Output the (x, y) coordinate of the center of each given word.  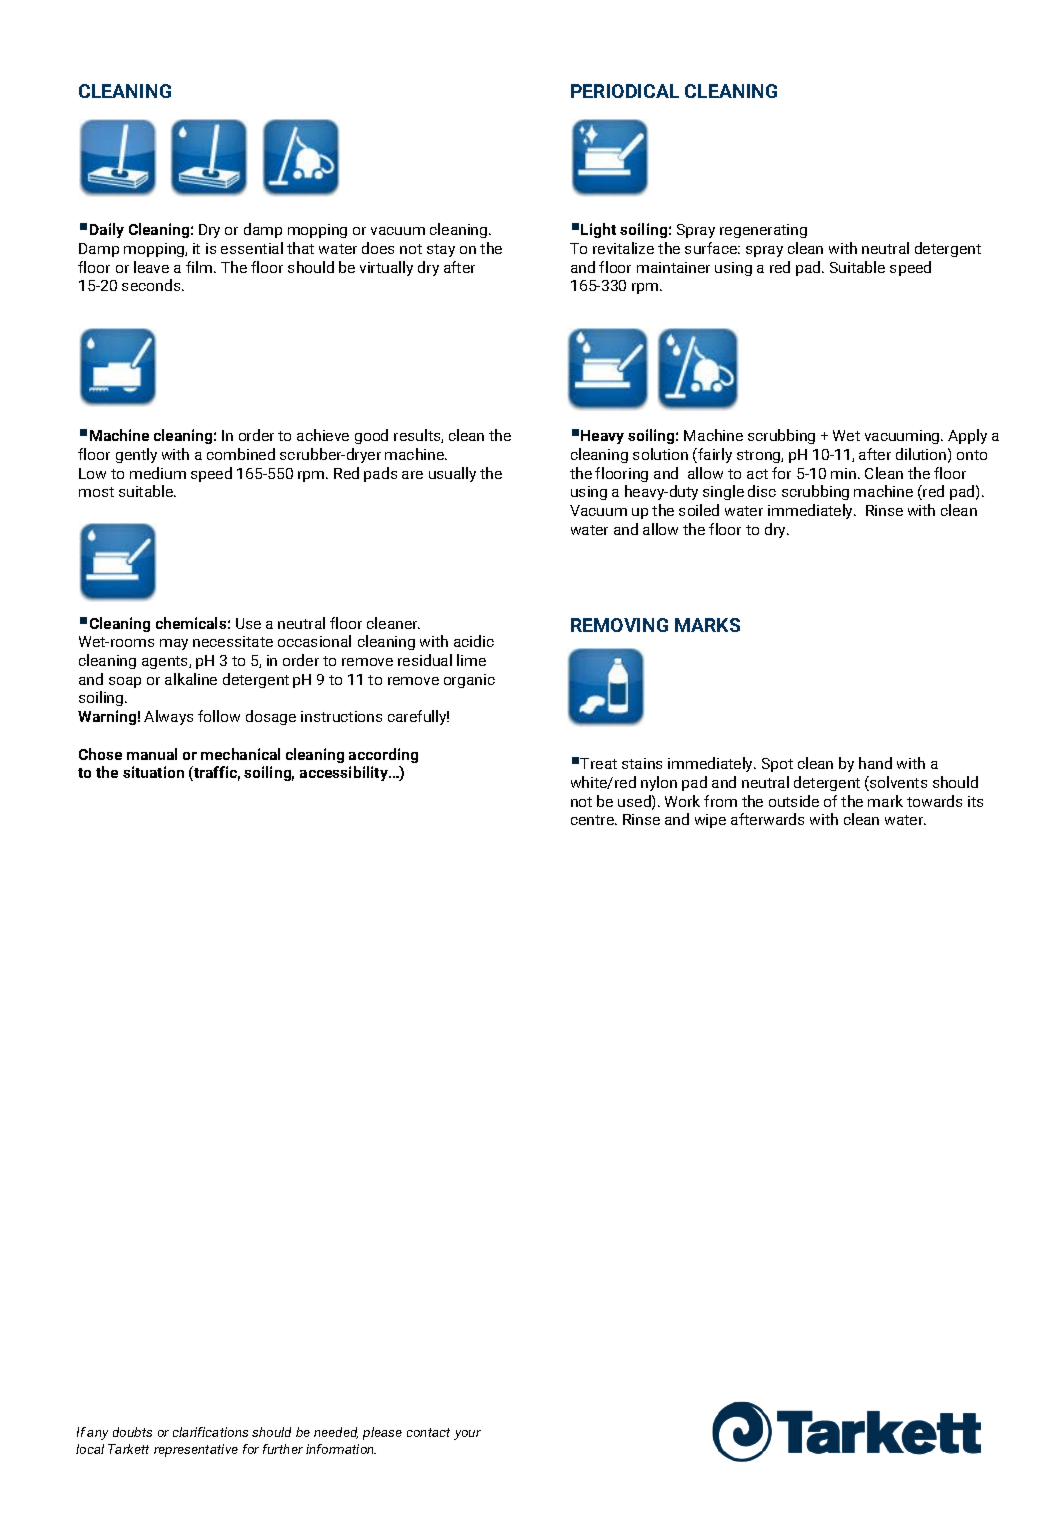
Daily (107, 230)
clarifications (210, 1432)
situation (153, 772)
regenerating (763, 231)
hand (875, 763)
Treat (598, 763)
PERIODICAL (625, 91)
